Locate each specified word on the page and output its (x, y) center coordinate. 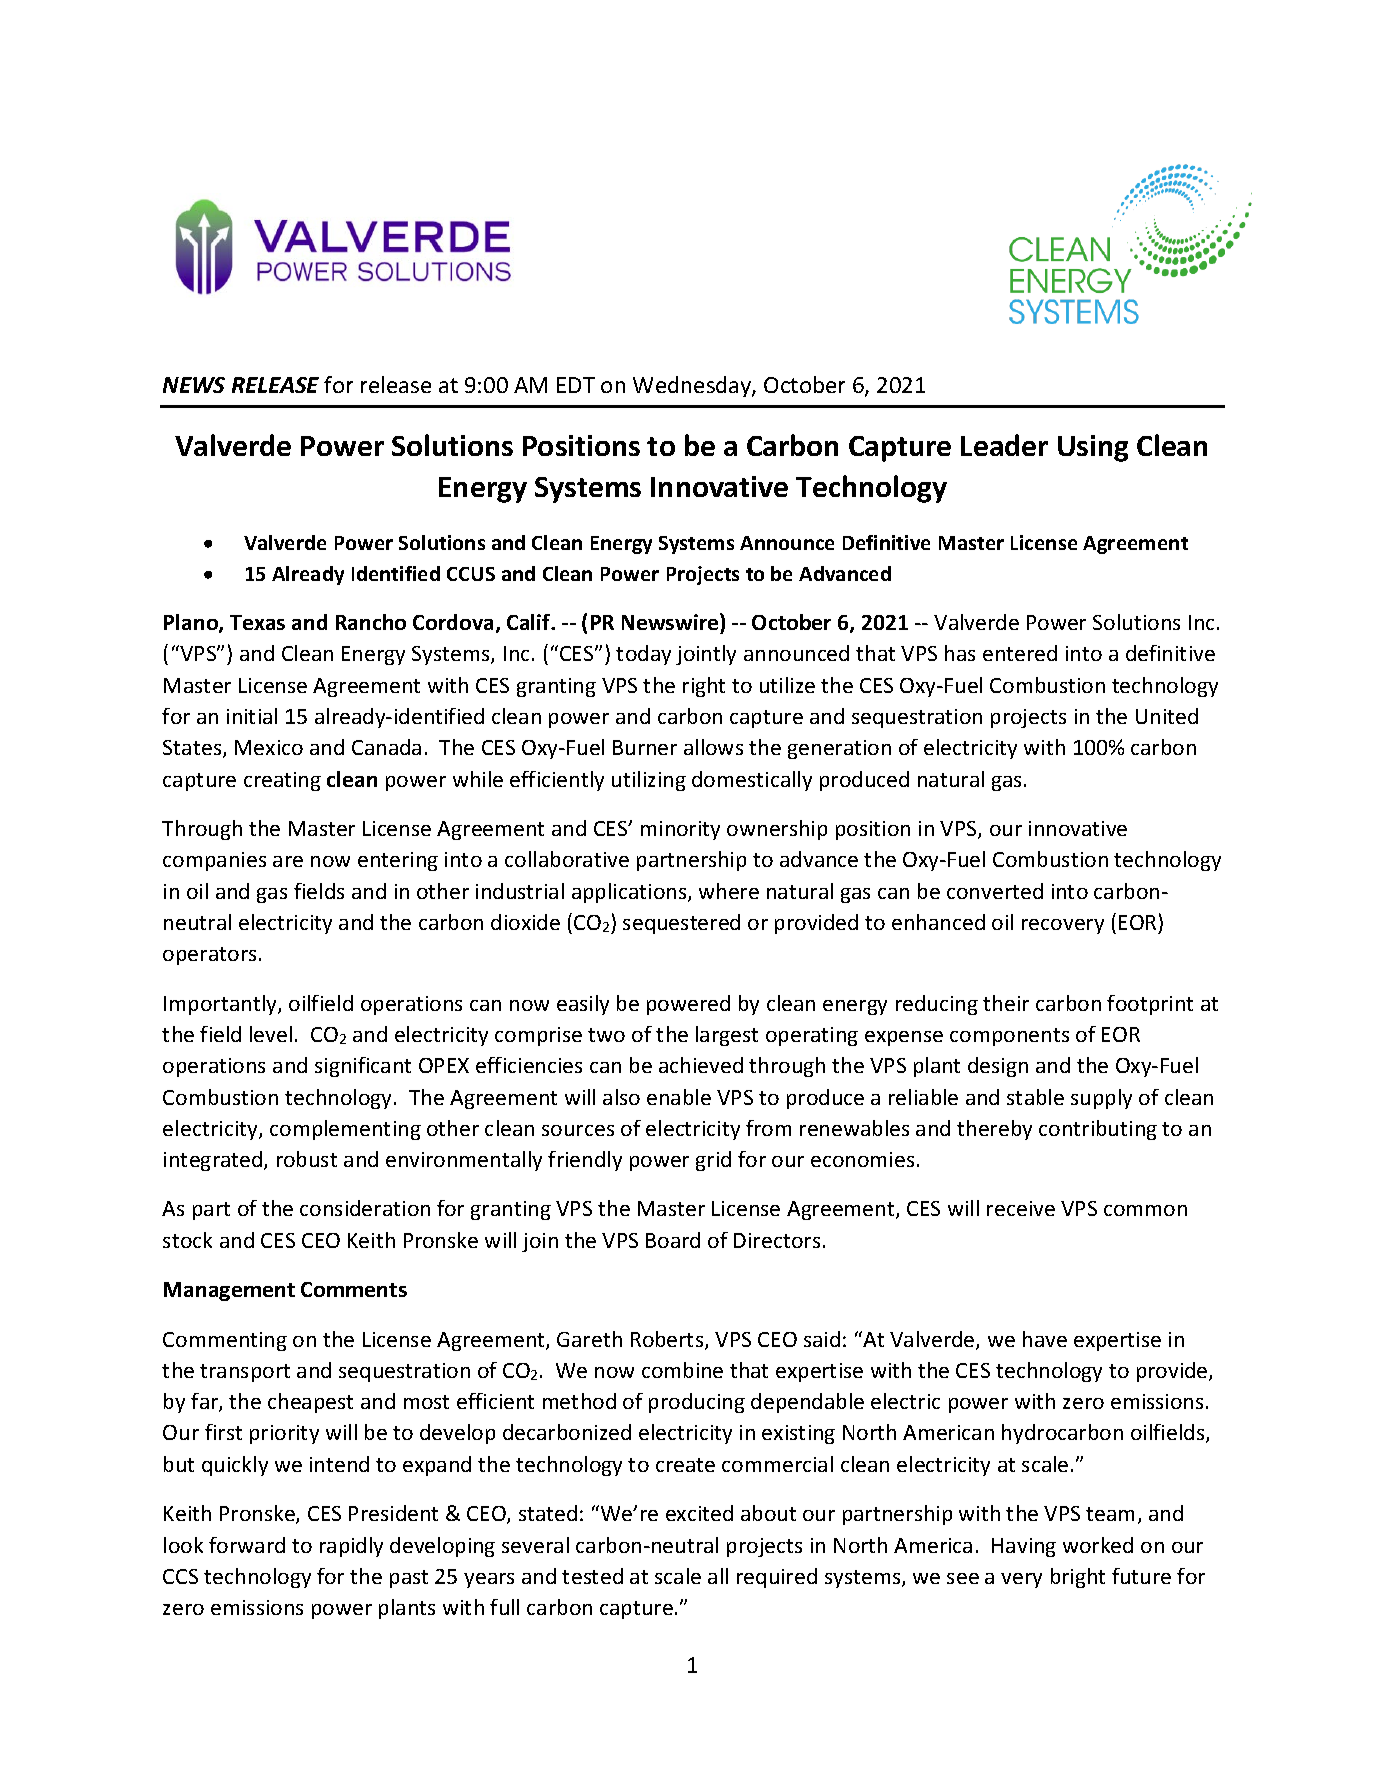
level (271, 1034)
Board (673, 1240)
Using (1093, 448)
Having (1024, 1547)
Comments (354, 1289)
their (1006, 1003)
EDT (576, 385)
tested (592, 1576)
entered (1020, 653)
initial (252, 716)
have (1045, 1339)
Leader (1004, 445)
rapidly (351, 1547)
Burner (645, 747)
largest (727, 1036)
